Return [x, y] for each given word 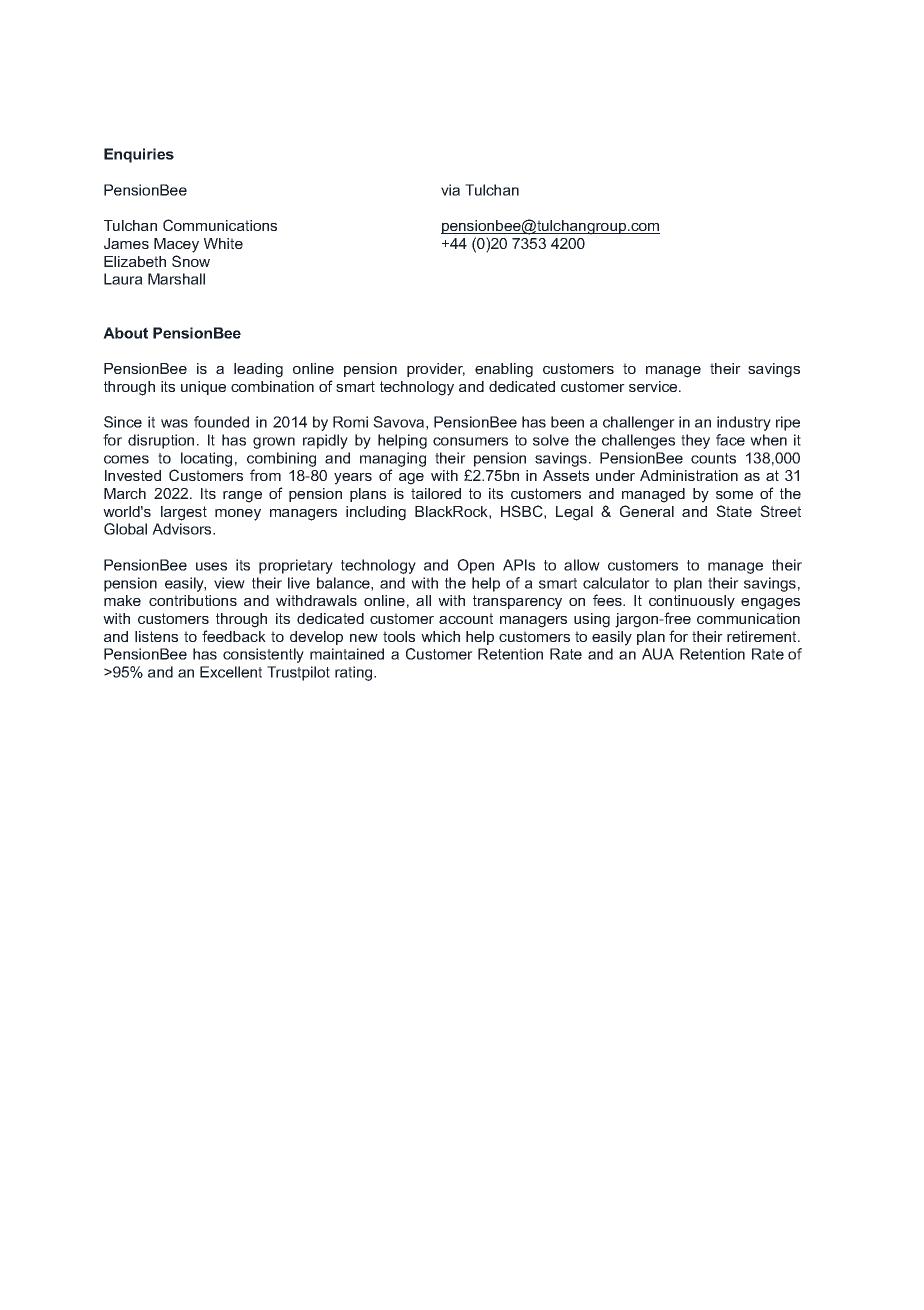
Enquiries [139, 155]
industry [744, 423]
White [223, 243]
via [450, 190]
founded [221, 422]
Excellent [231, 672]
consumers [470, 441]
